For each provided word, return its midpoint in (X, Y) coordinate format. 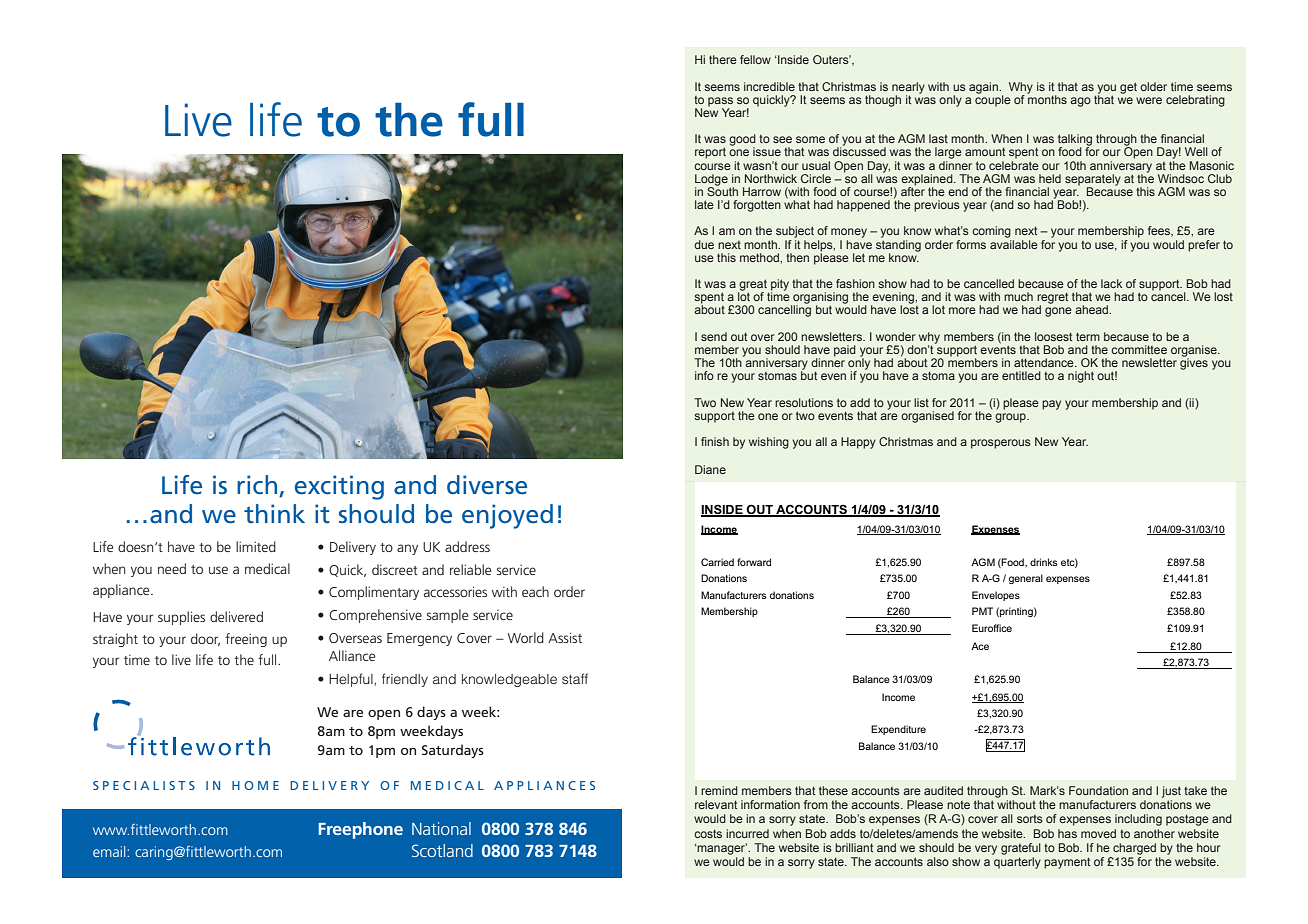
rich (258, 486)
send (714, 336)
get (1128, 88)
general (1026, 579)
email (109, 851)
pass (720, 103)
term (1088, 336)
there (723, 59)
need (172, 568)
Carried (717, 562)
